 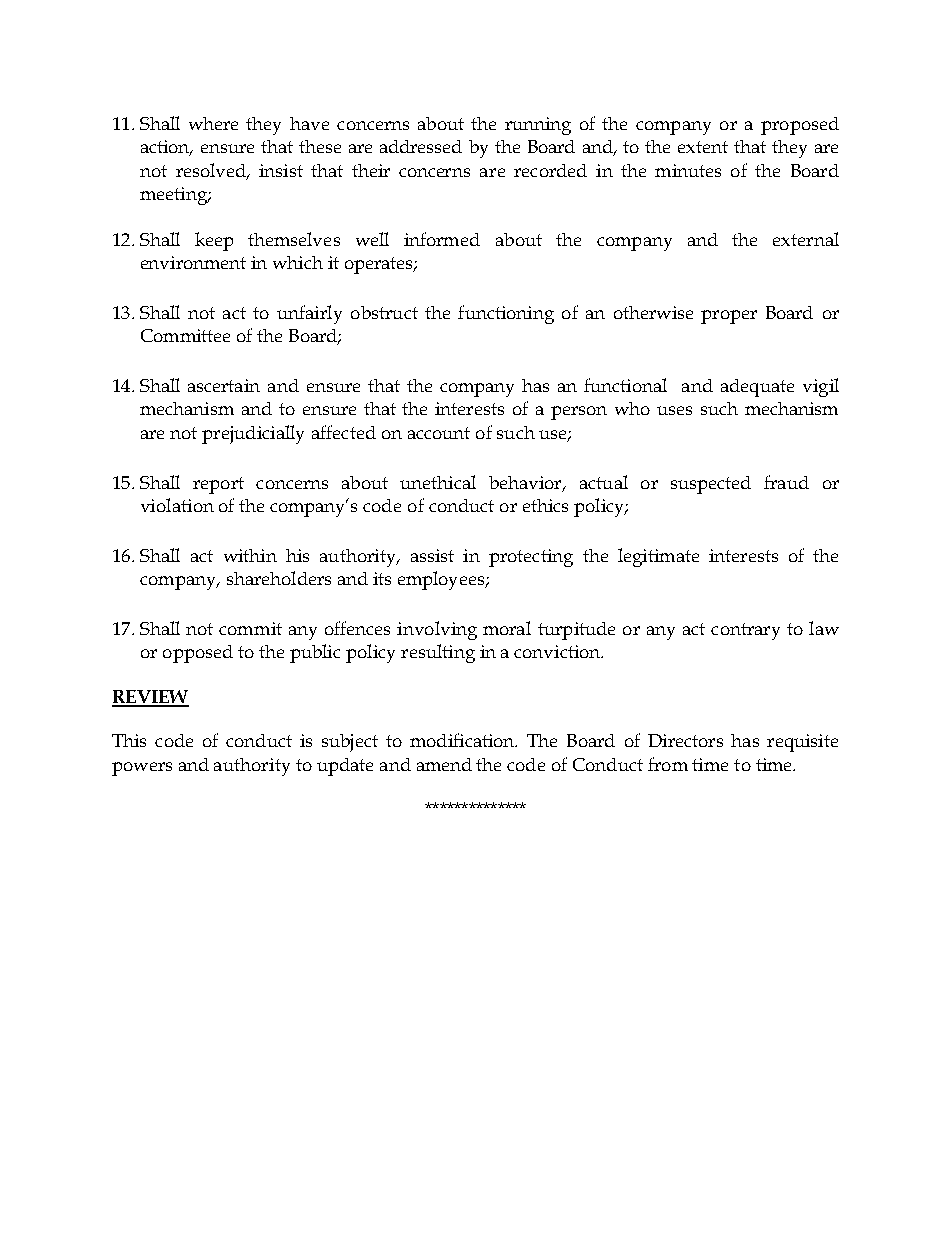 What do you see at coordinates (703, 147) in the document?
I see `extent` at bounding box center [703, 147].
